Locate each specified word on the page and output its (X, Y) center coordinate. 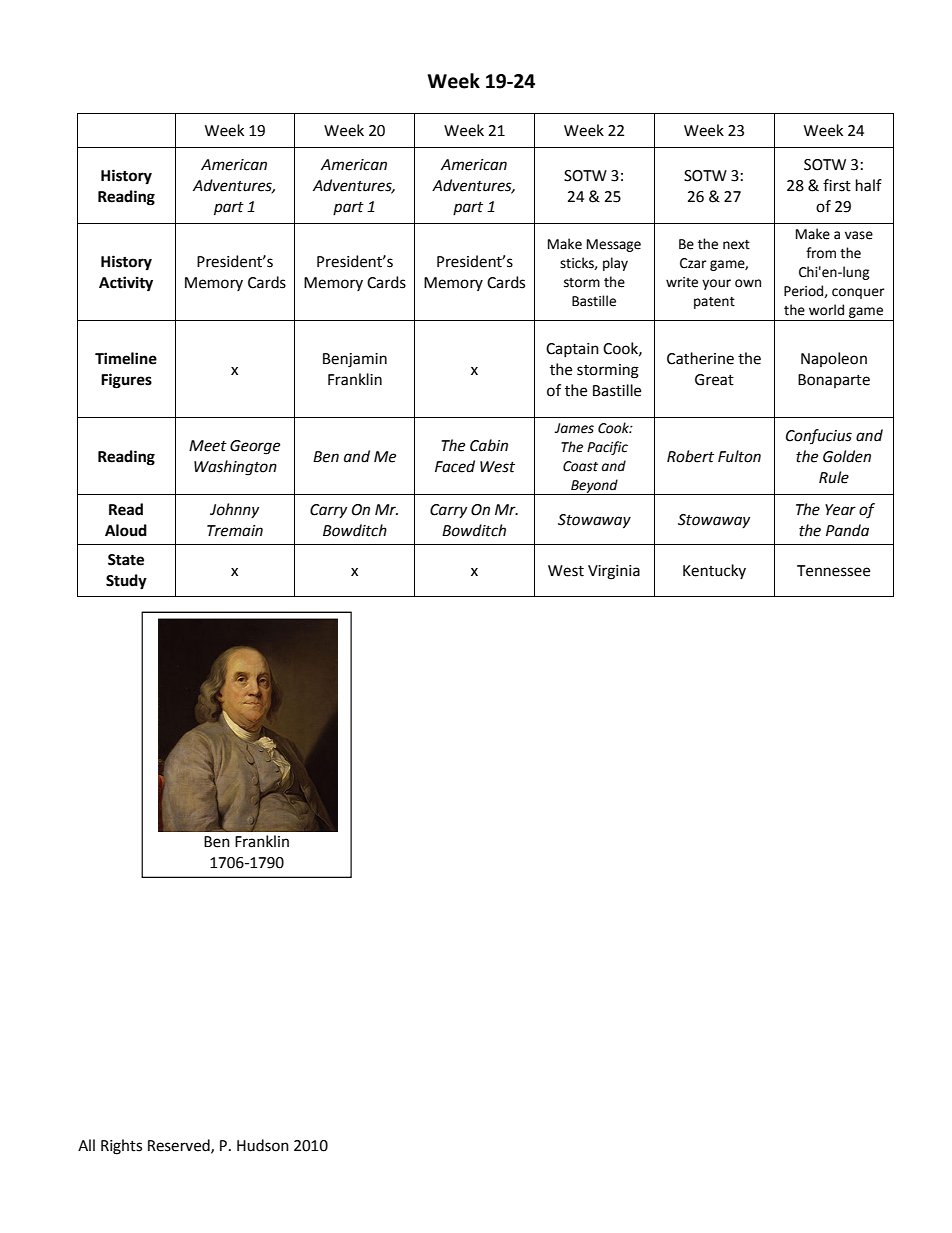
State (126, 560)
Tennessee (833, 571)
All (86, 1145)
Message (614, 245)
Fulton (739, 456)
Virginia (614, 572)
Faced (455, 466)
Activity (126, 284)
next (736, 245)
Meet (208, 446)
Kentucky (714, 571)
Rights (121, 1147)
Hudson (263, 1145)
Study (126, 582)
